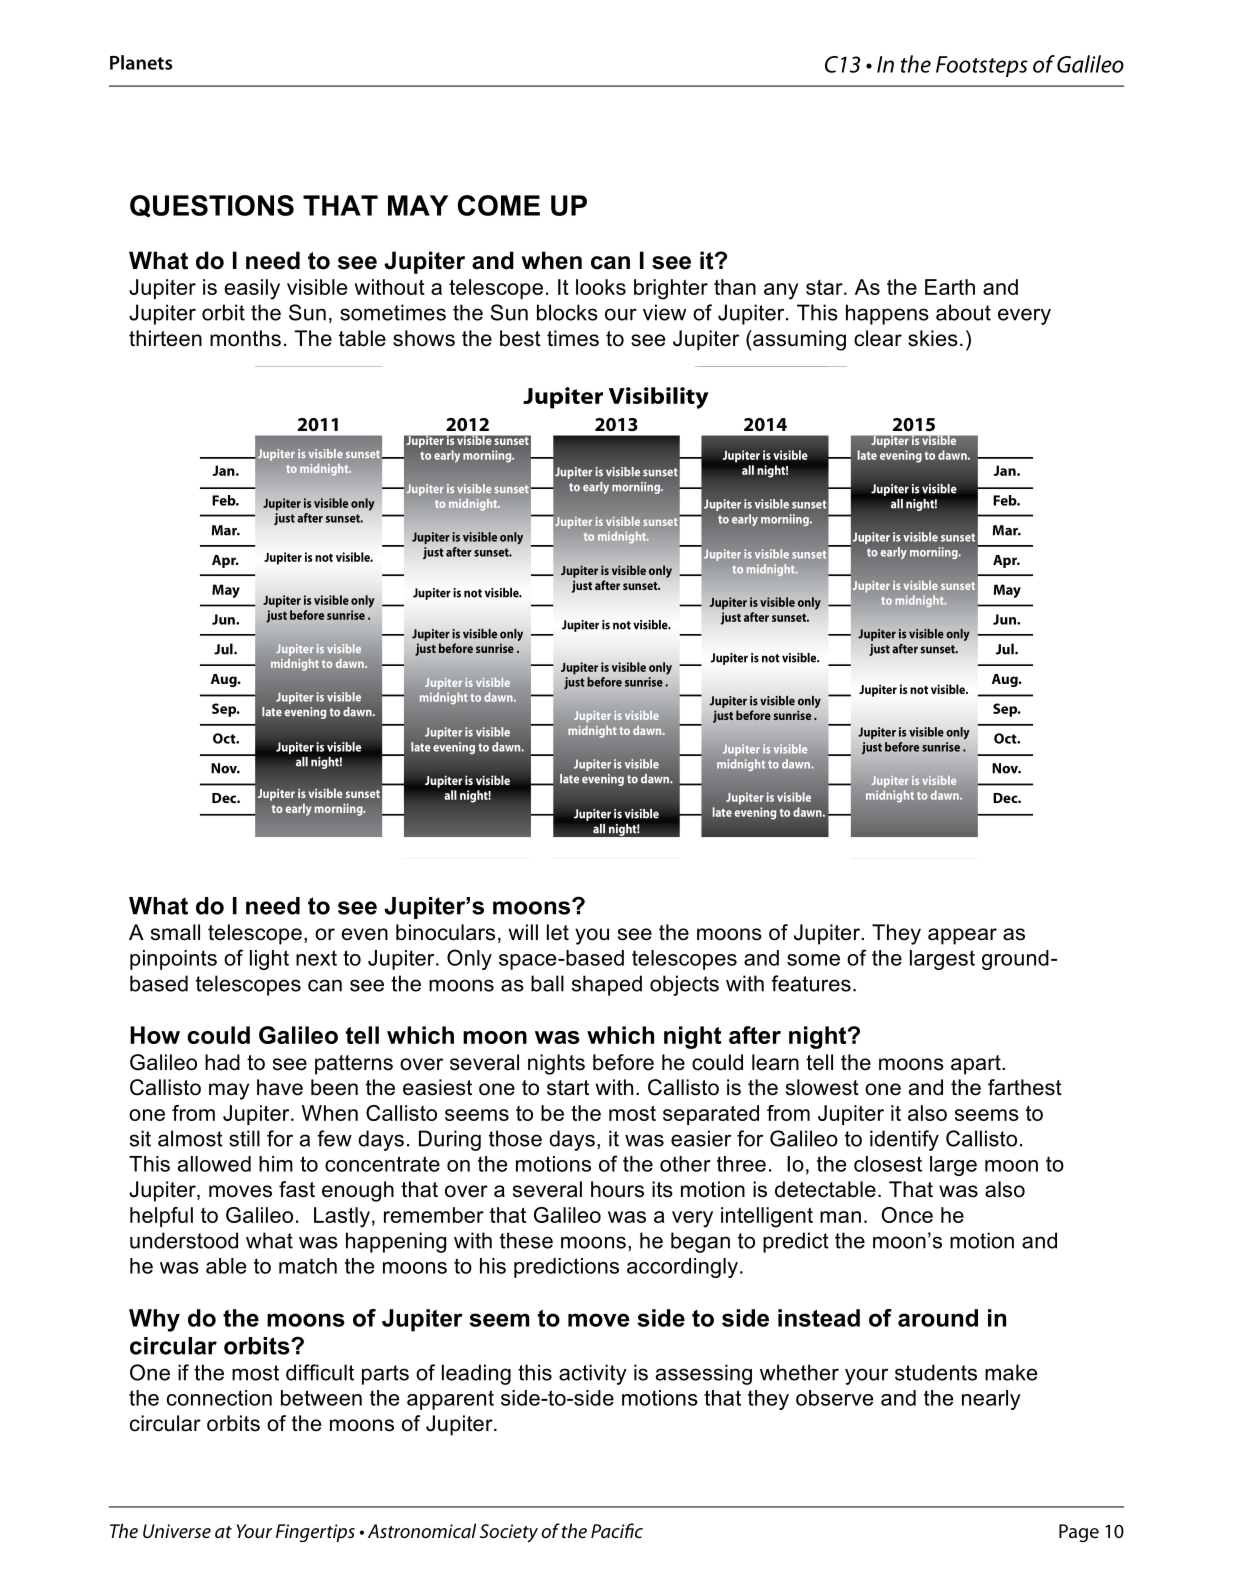 The image size is (1233, 1595). Describe the element at coordinates (175, 932) in the screenshot. I see `small` at that location.
